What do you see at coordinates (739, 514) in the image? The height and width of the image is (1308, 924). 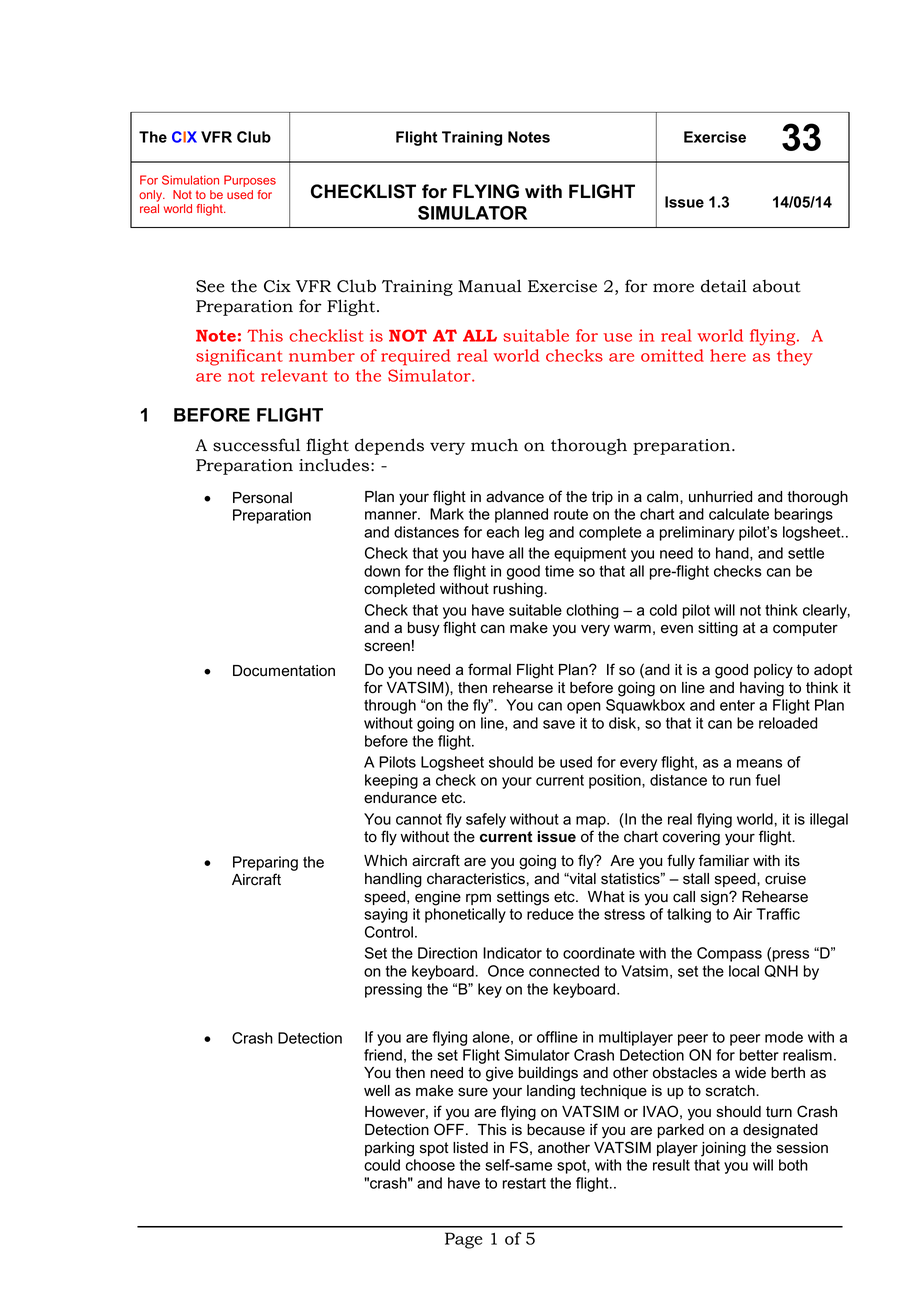 I see `calculate` at bounding box center [739, 514].
